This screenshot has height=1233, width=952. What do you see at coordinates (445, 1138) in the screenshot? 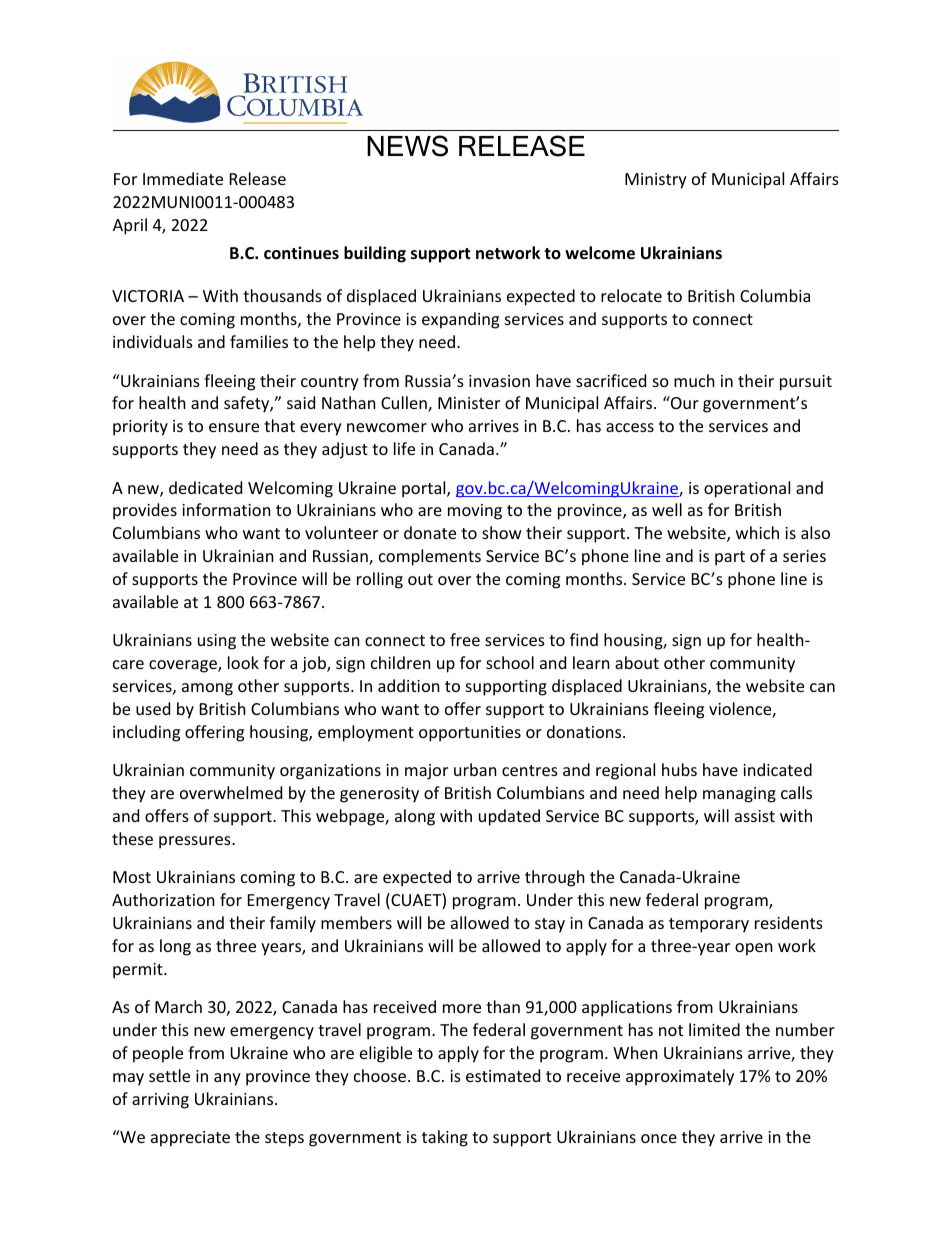
I see `taking` at bounding box center [445, 1138].
